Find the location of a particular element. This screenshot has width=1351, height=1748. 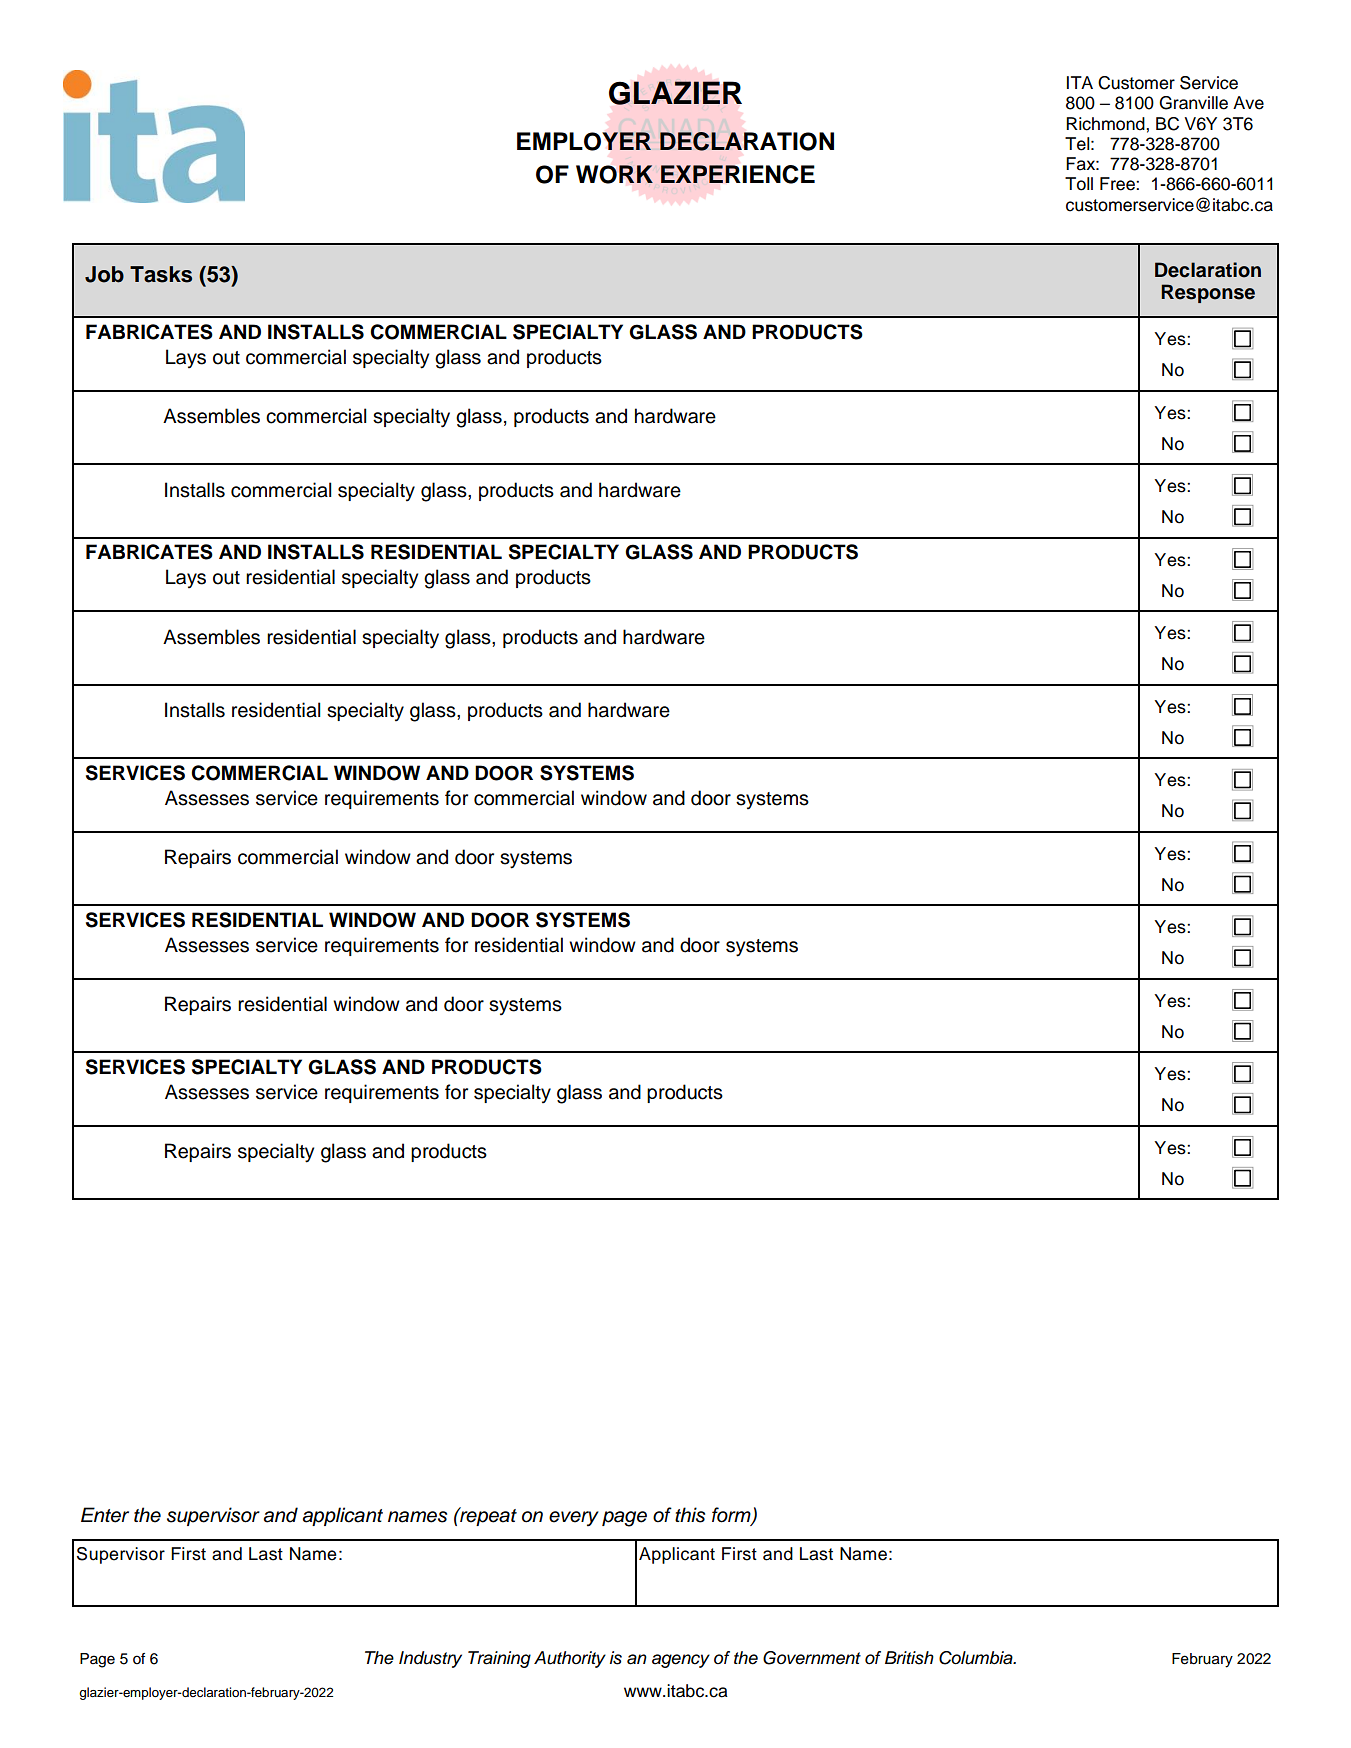

every is located at coordinates (574, 1519).
